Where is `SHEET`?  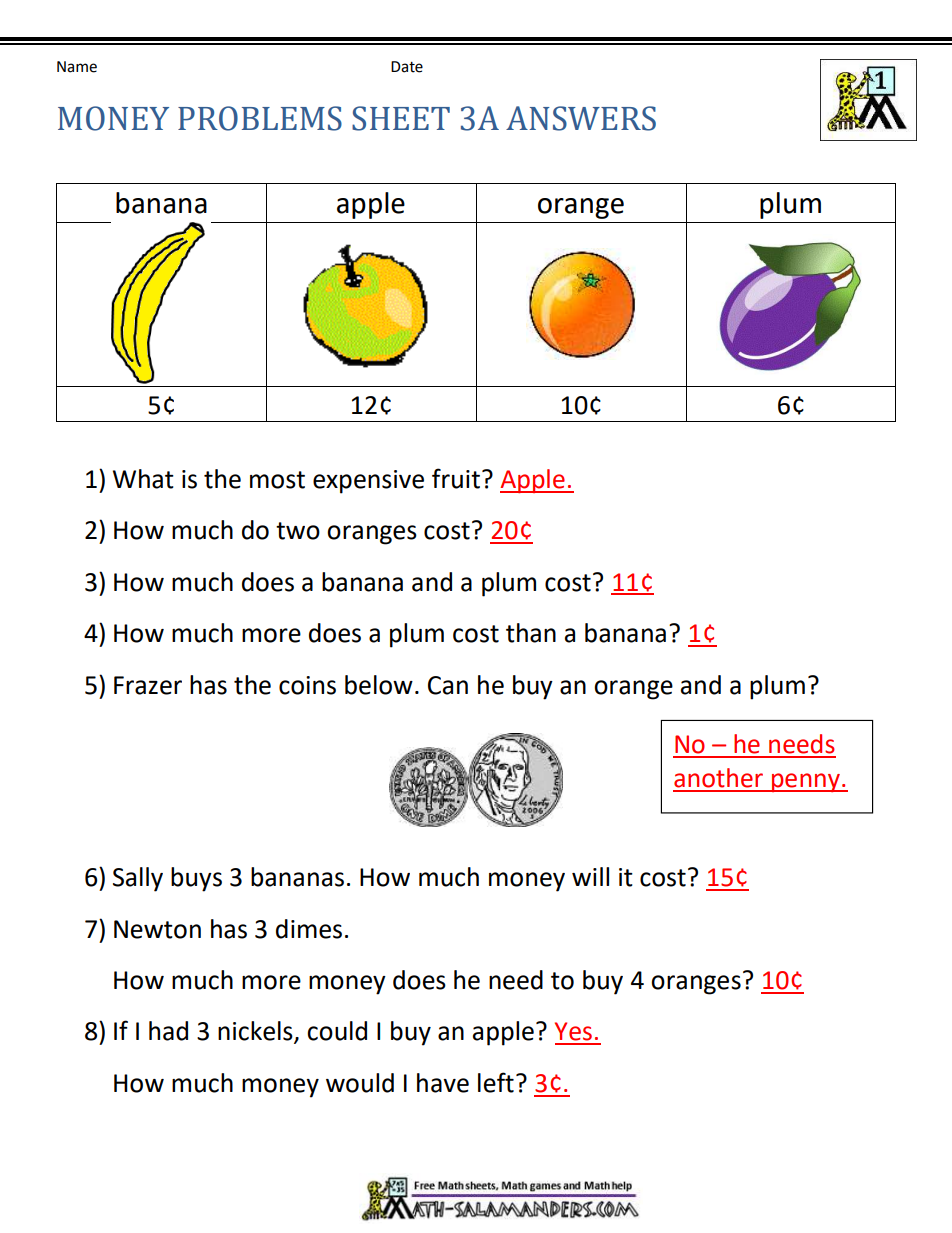 SHEET is located at coordinates (401, 118).
